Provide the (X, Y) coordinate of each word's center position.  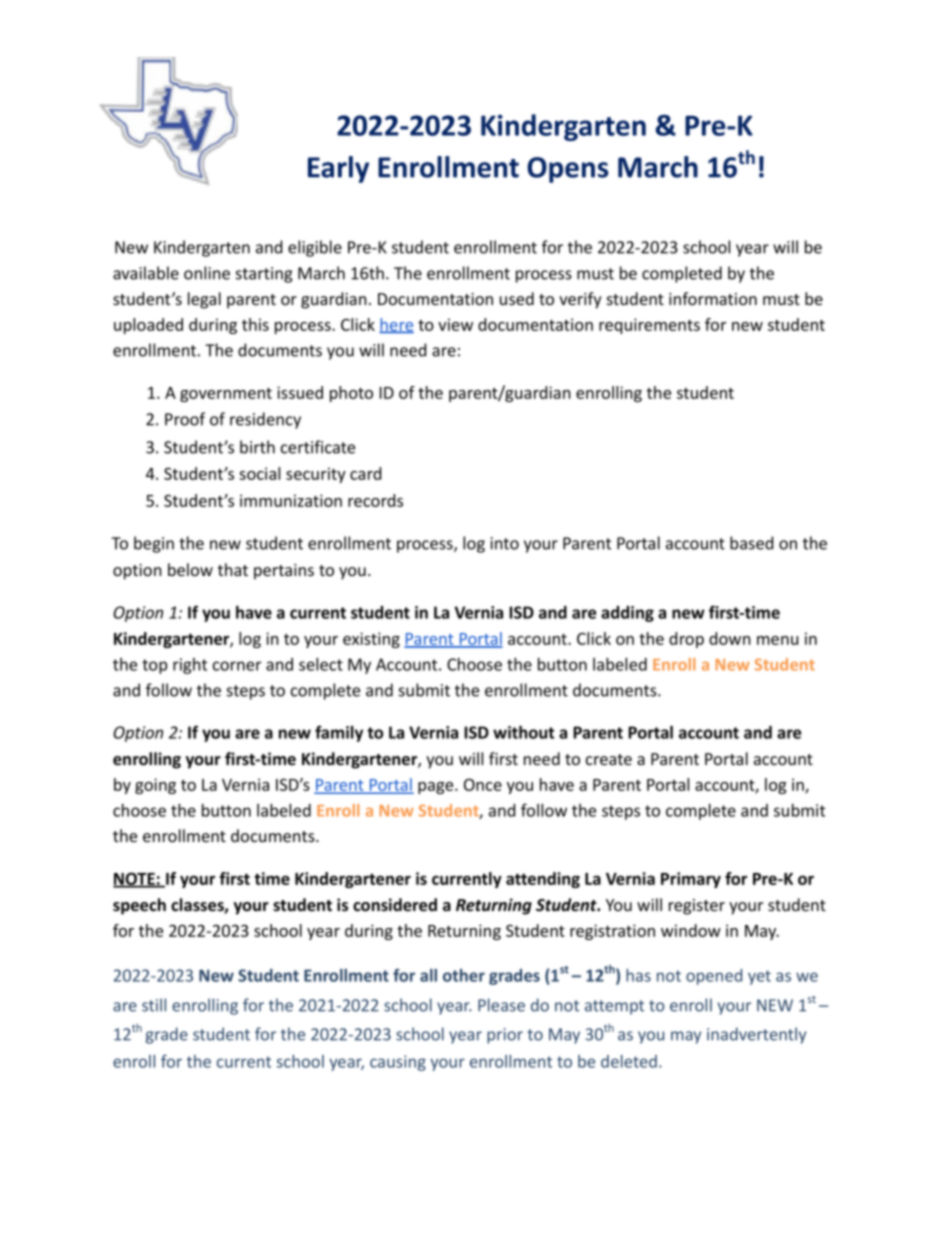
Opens (567, 170)
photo (351, 394)
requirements (649, 326)
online (207, 273)
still (154, 1005)
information (713, 298)
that (233, 569)
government (226, 395)
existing (371, 640)
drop (686, 640)
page (437, 788)
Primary (691, 880)
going (155, 786)
